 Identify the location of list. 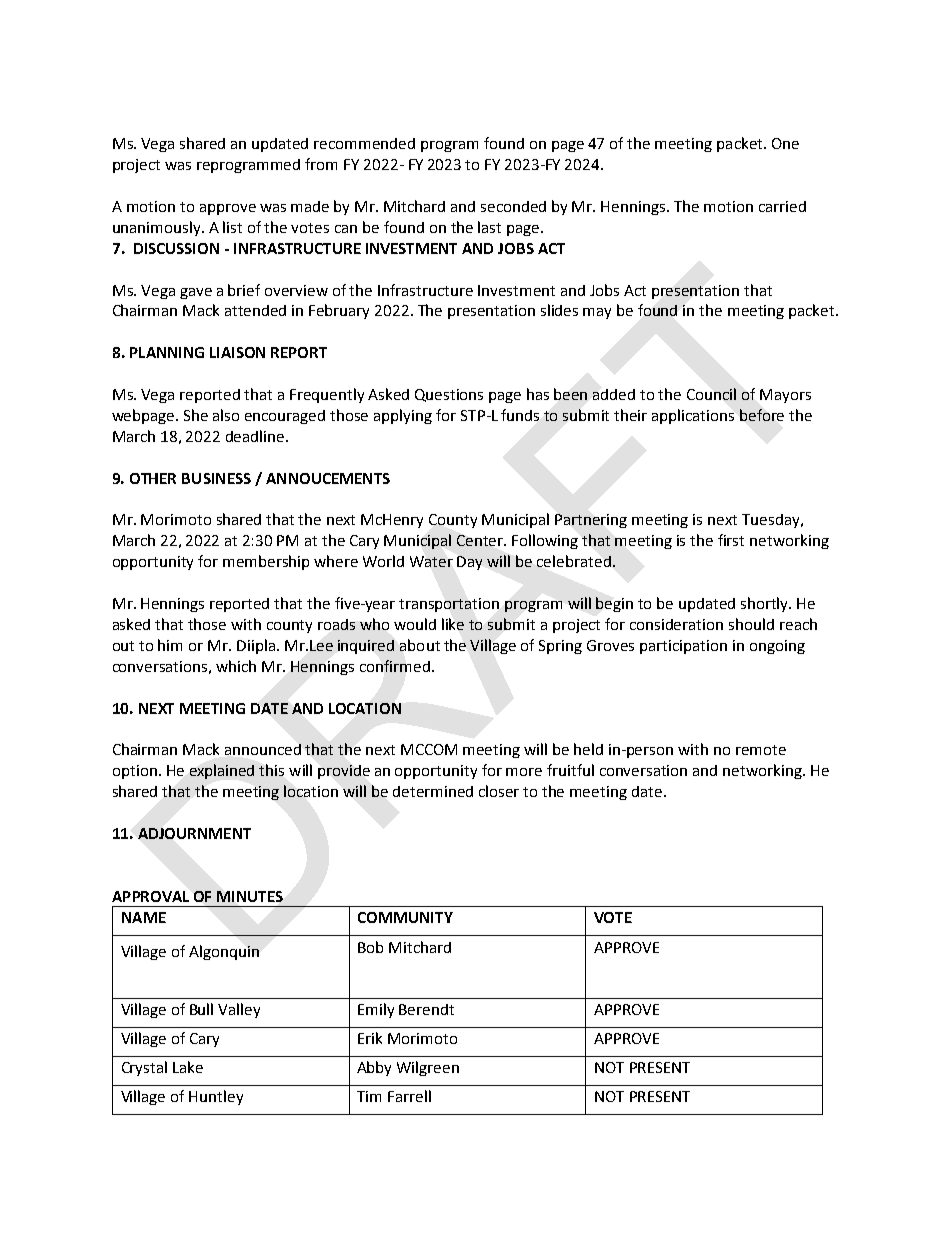
(232, 227).
